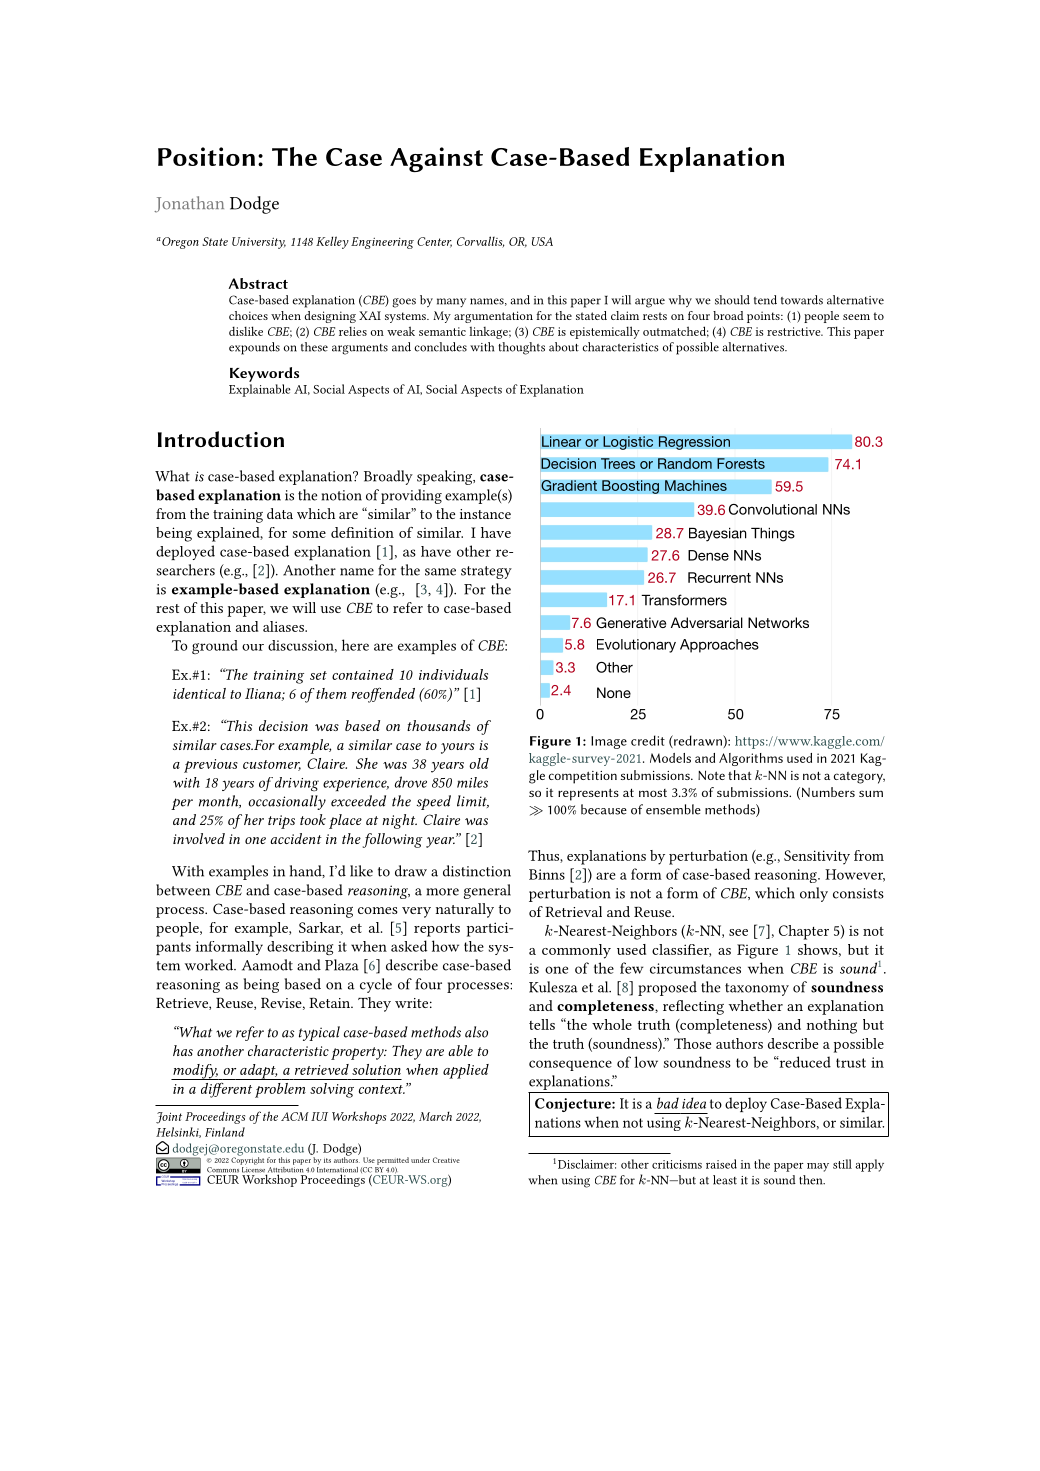 The height and width of the image is (1471, 1040). What do you see at coordinates (487, 891) in the image?
I see `general` at bounding box center [487, 891].
